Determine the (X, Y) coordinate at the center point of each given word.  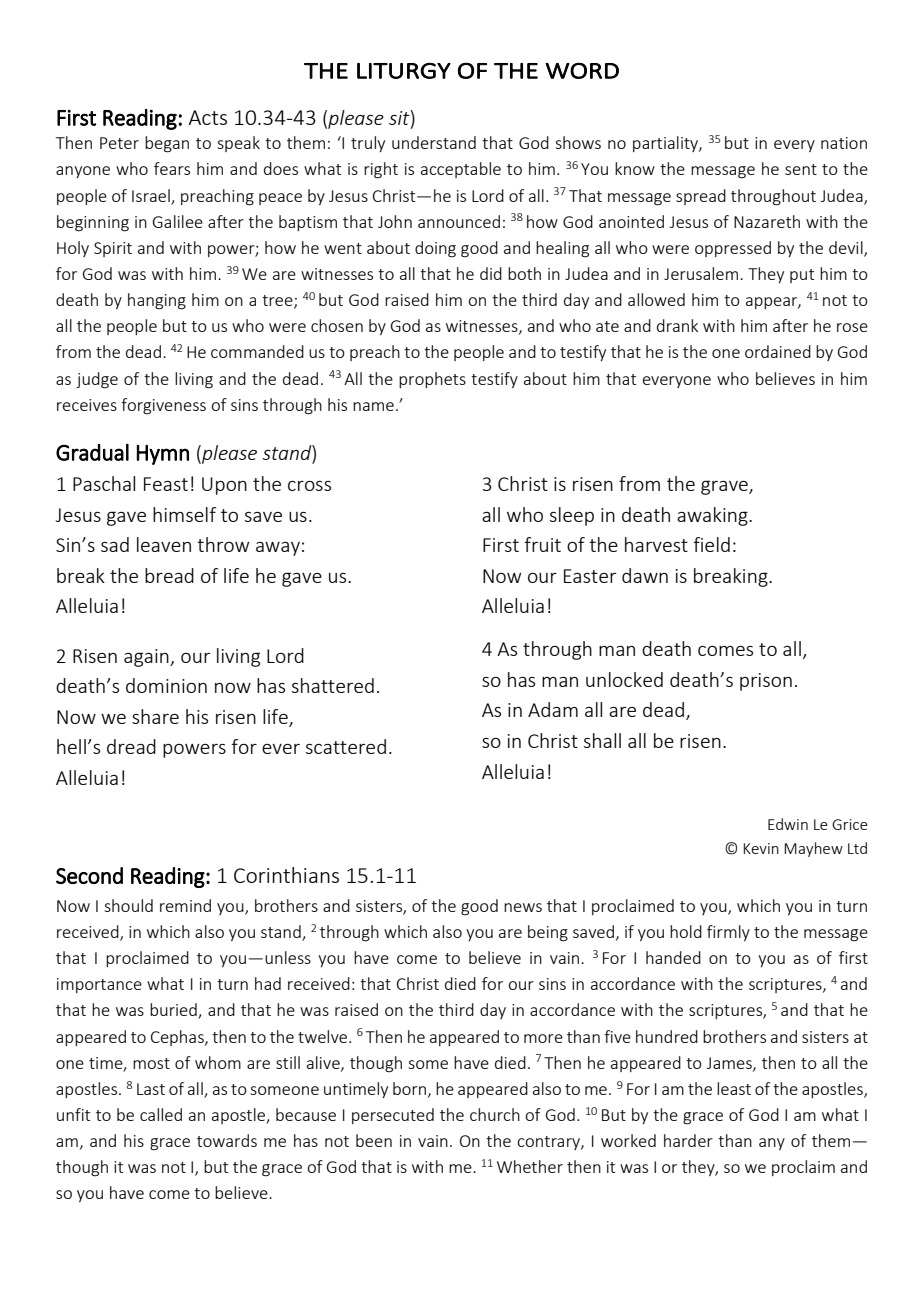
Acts (207, 117)
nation (844, 143)
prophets (432, 380)
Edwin (788, 824)
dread (131, 746)
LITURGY (404, 71)
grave (725, 487)
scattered (346, 746)
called (161, 1114)
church (495, 1114)
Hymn (163, 455)
